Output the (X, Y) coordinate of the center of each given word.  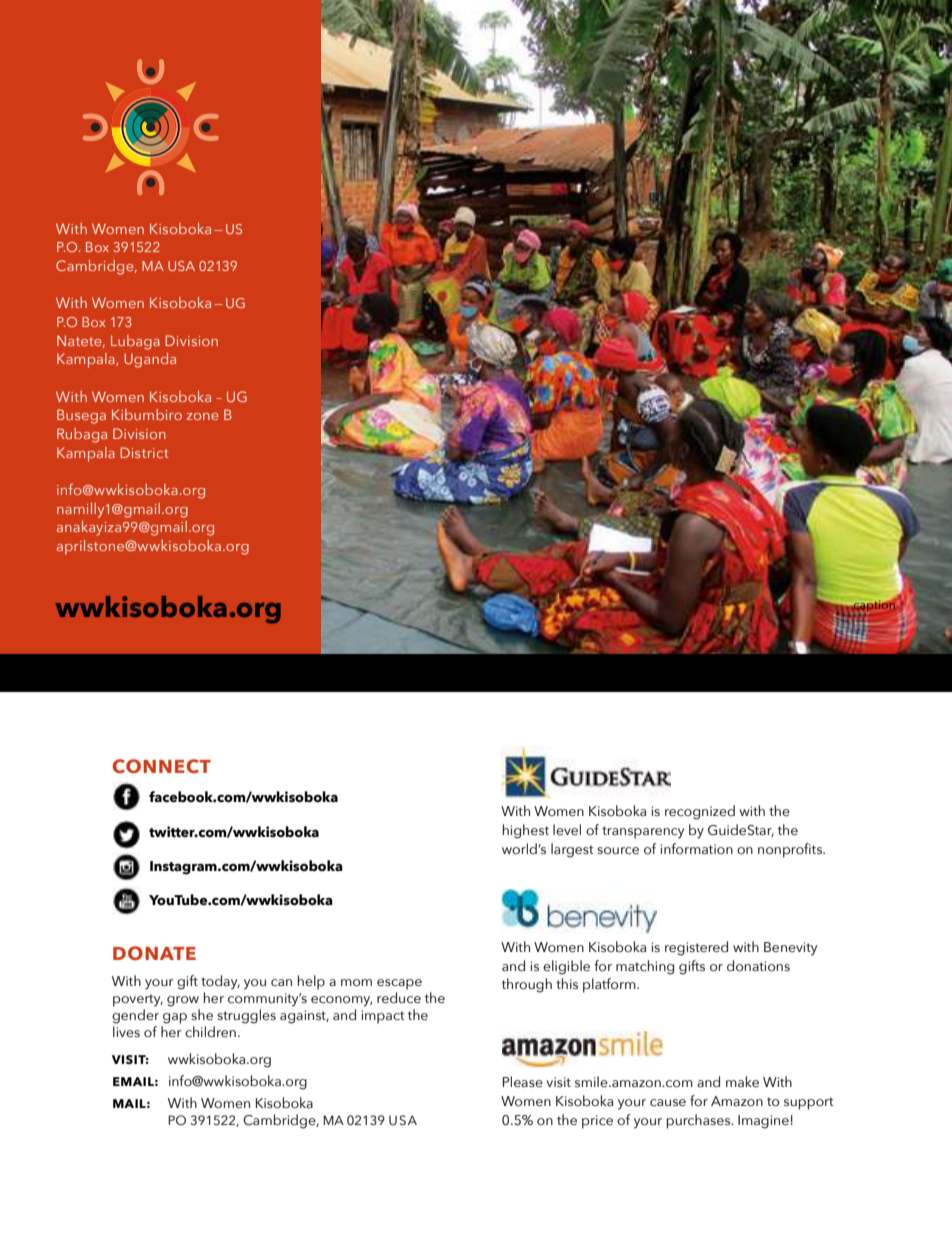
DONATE (154, 953)
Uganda (150, 360)
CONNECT (161, 766)
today (220, 982)
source (618, 851)
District (144, 452)
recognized (700, 812)
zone (202, 416)
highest (526, 831)
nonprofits (791, 850)
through (526, 985)
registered (696, 948)
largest (572, 850)
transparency (643, 832)
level (567, 830)
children (210, 1032)
